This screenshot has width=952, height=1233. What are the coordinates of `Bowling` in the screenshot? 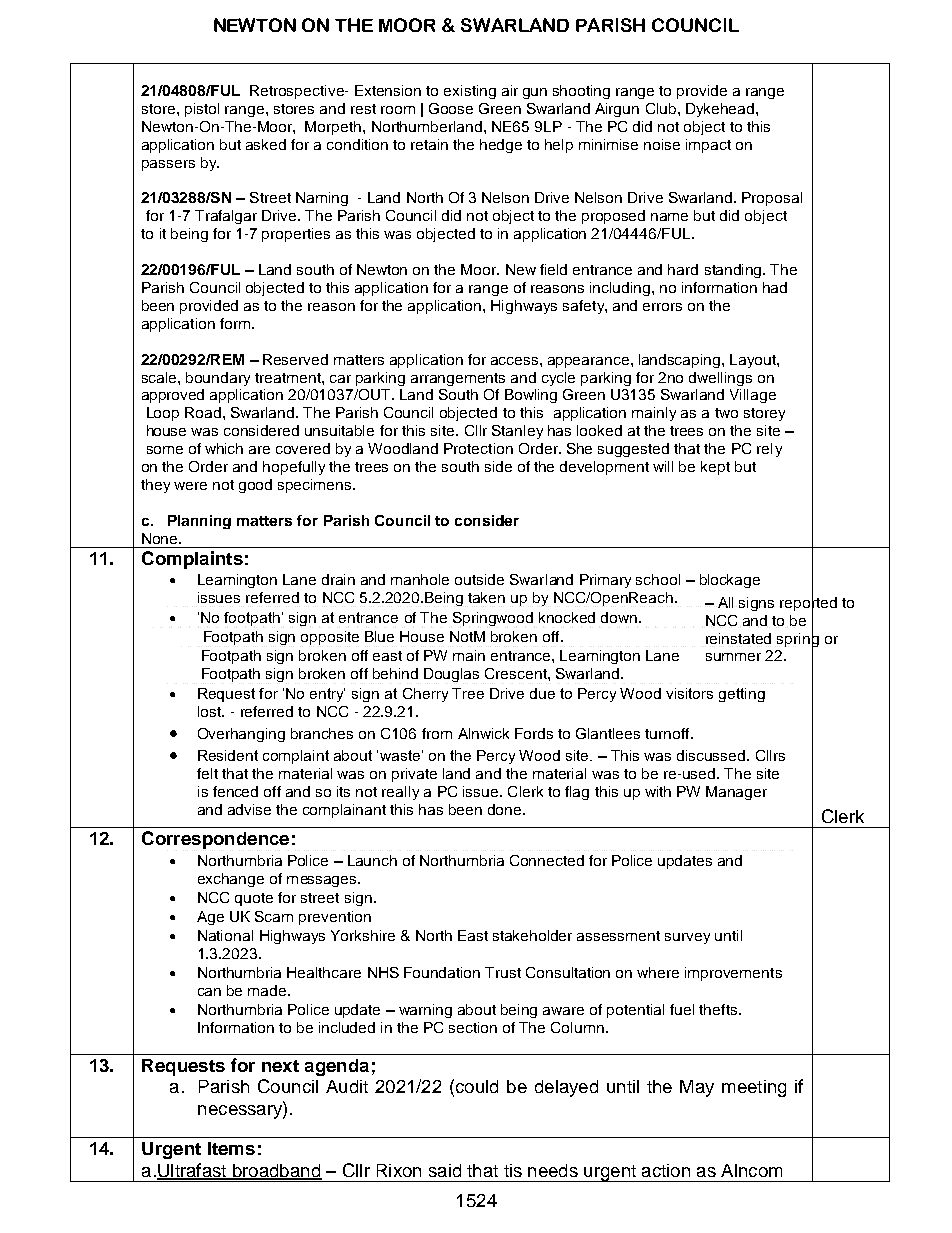 It's located at (531, 396).
